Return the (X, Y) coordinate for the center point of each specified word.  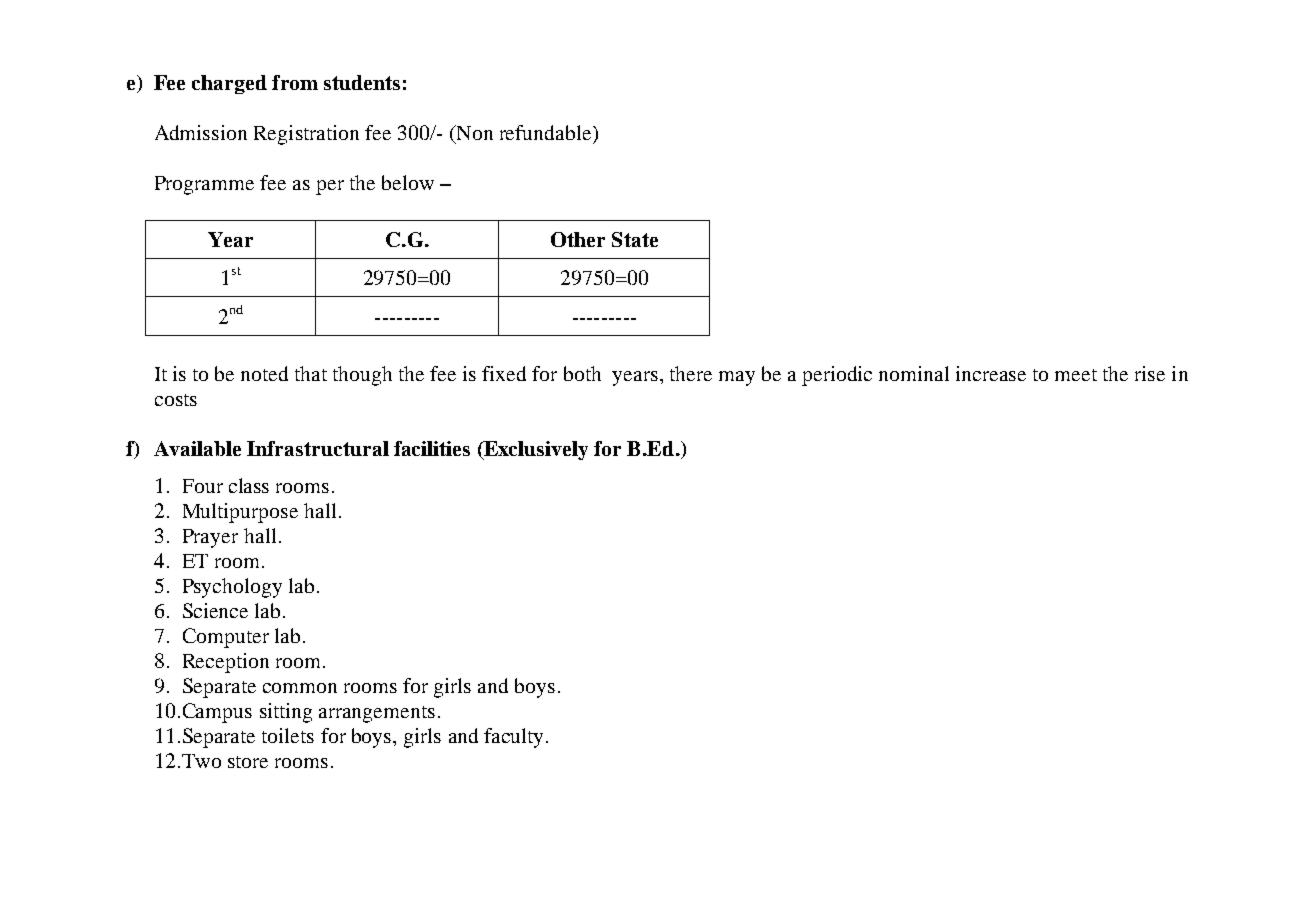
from (295, 82)
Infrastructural (318, 448)
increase (991, 373)
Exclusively (535, 450)
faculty (515, 738)
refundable (547, 132)
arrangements (377, 714)
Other (578, 239)
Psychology (232, 588)
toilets (288, 735)
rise (1150, 373)
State (635, 239)
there (691, 373)
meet (1076, 375)
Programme (204, 185)
